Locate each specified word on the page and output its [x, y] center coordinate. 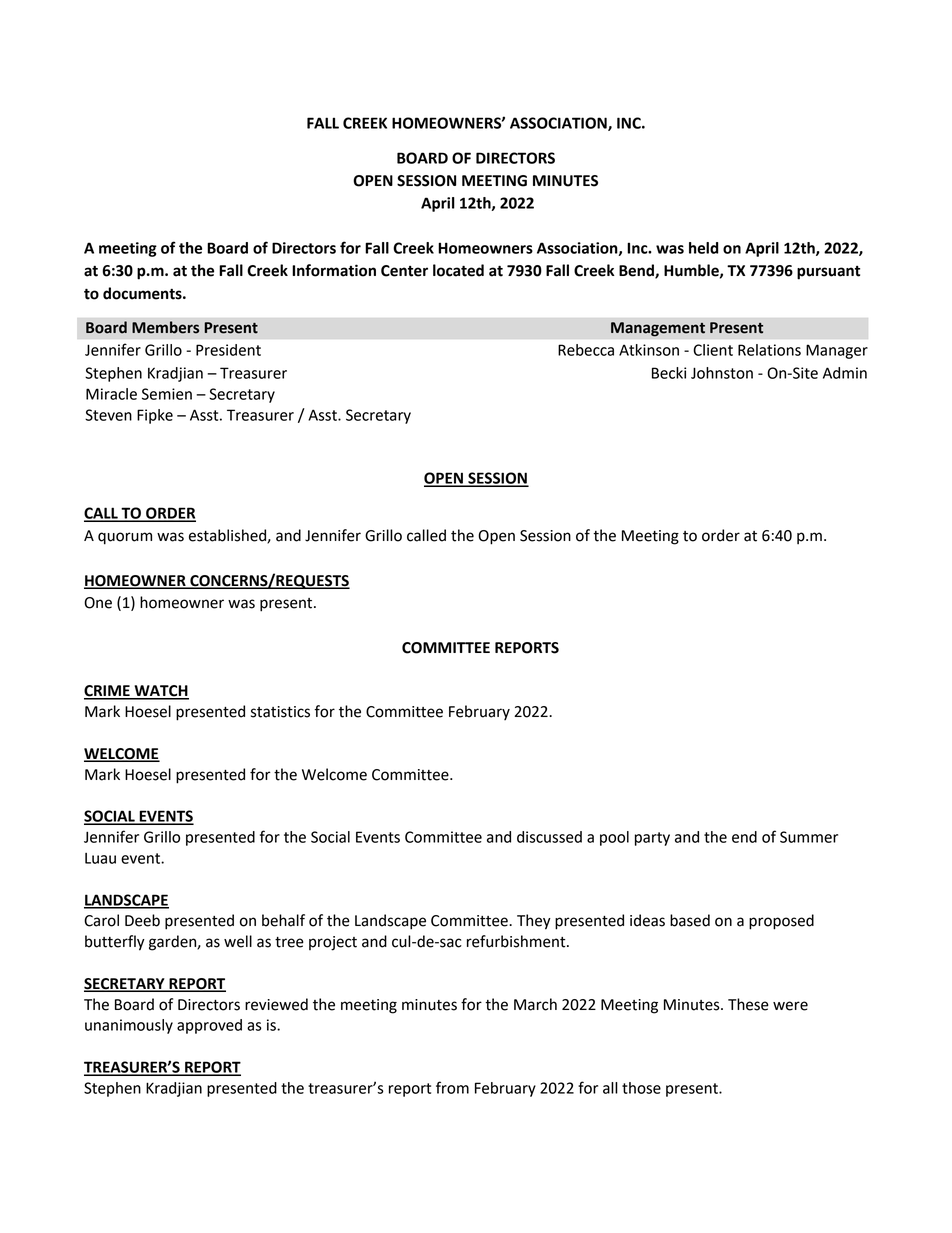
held [703, 248]
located [458, 270]
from [452, 1087]
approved [209, 1026]
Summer [809, 837]
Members [165, 327]
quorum [125, 538]
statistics [280, 712]
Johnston [722, 373]
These [748, 1004]
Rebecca [586, 350]
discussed [549, 837]
